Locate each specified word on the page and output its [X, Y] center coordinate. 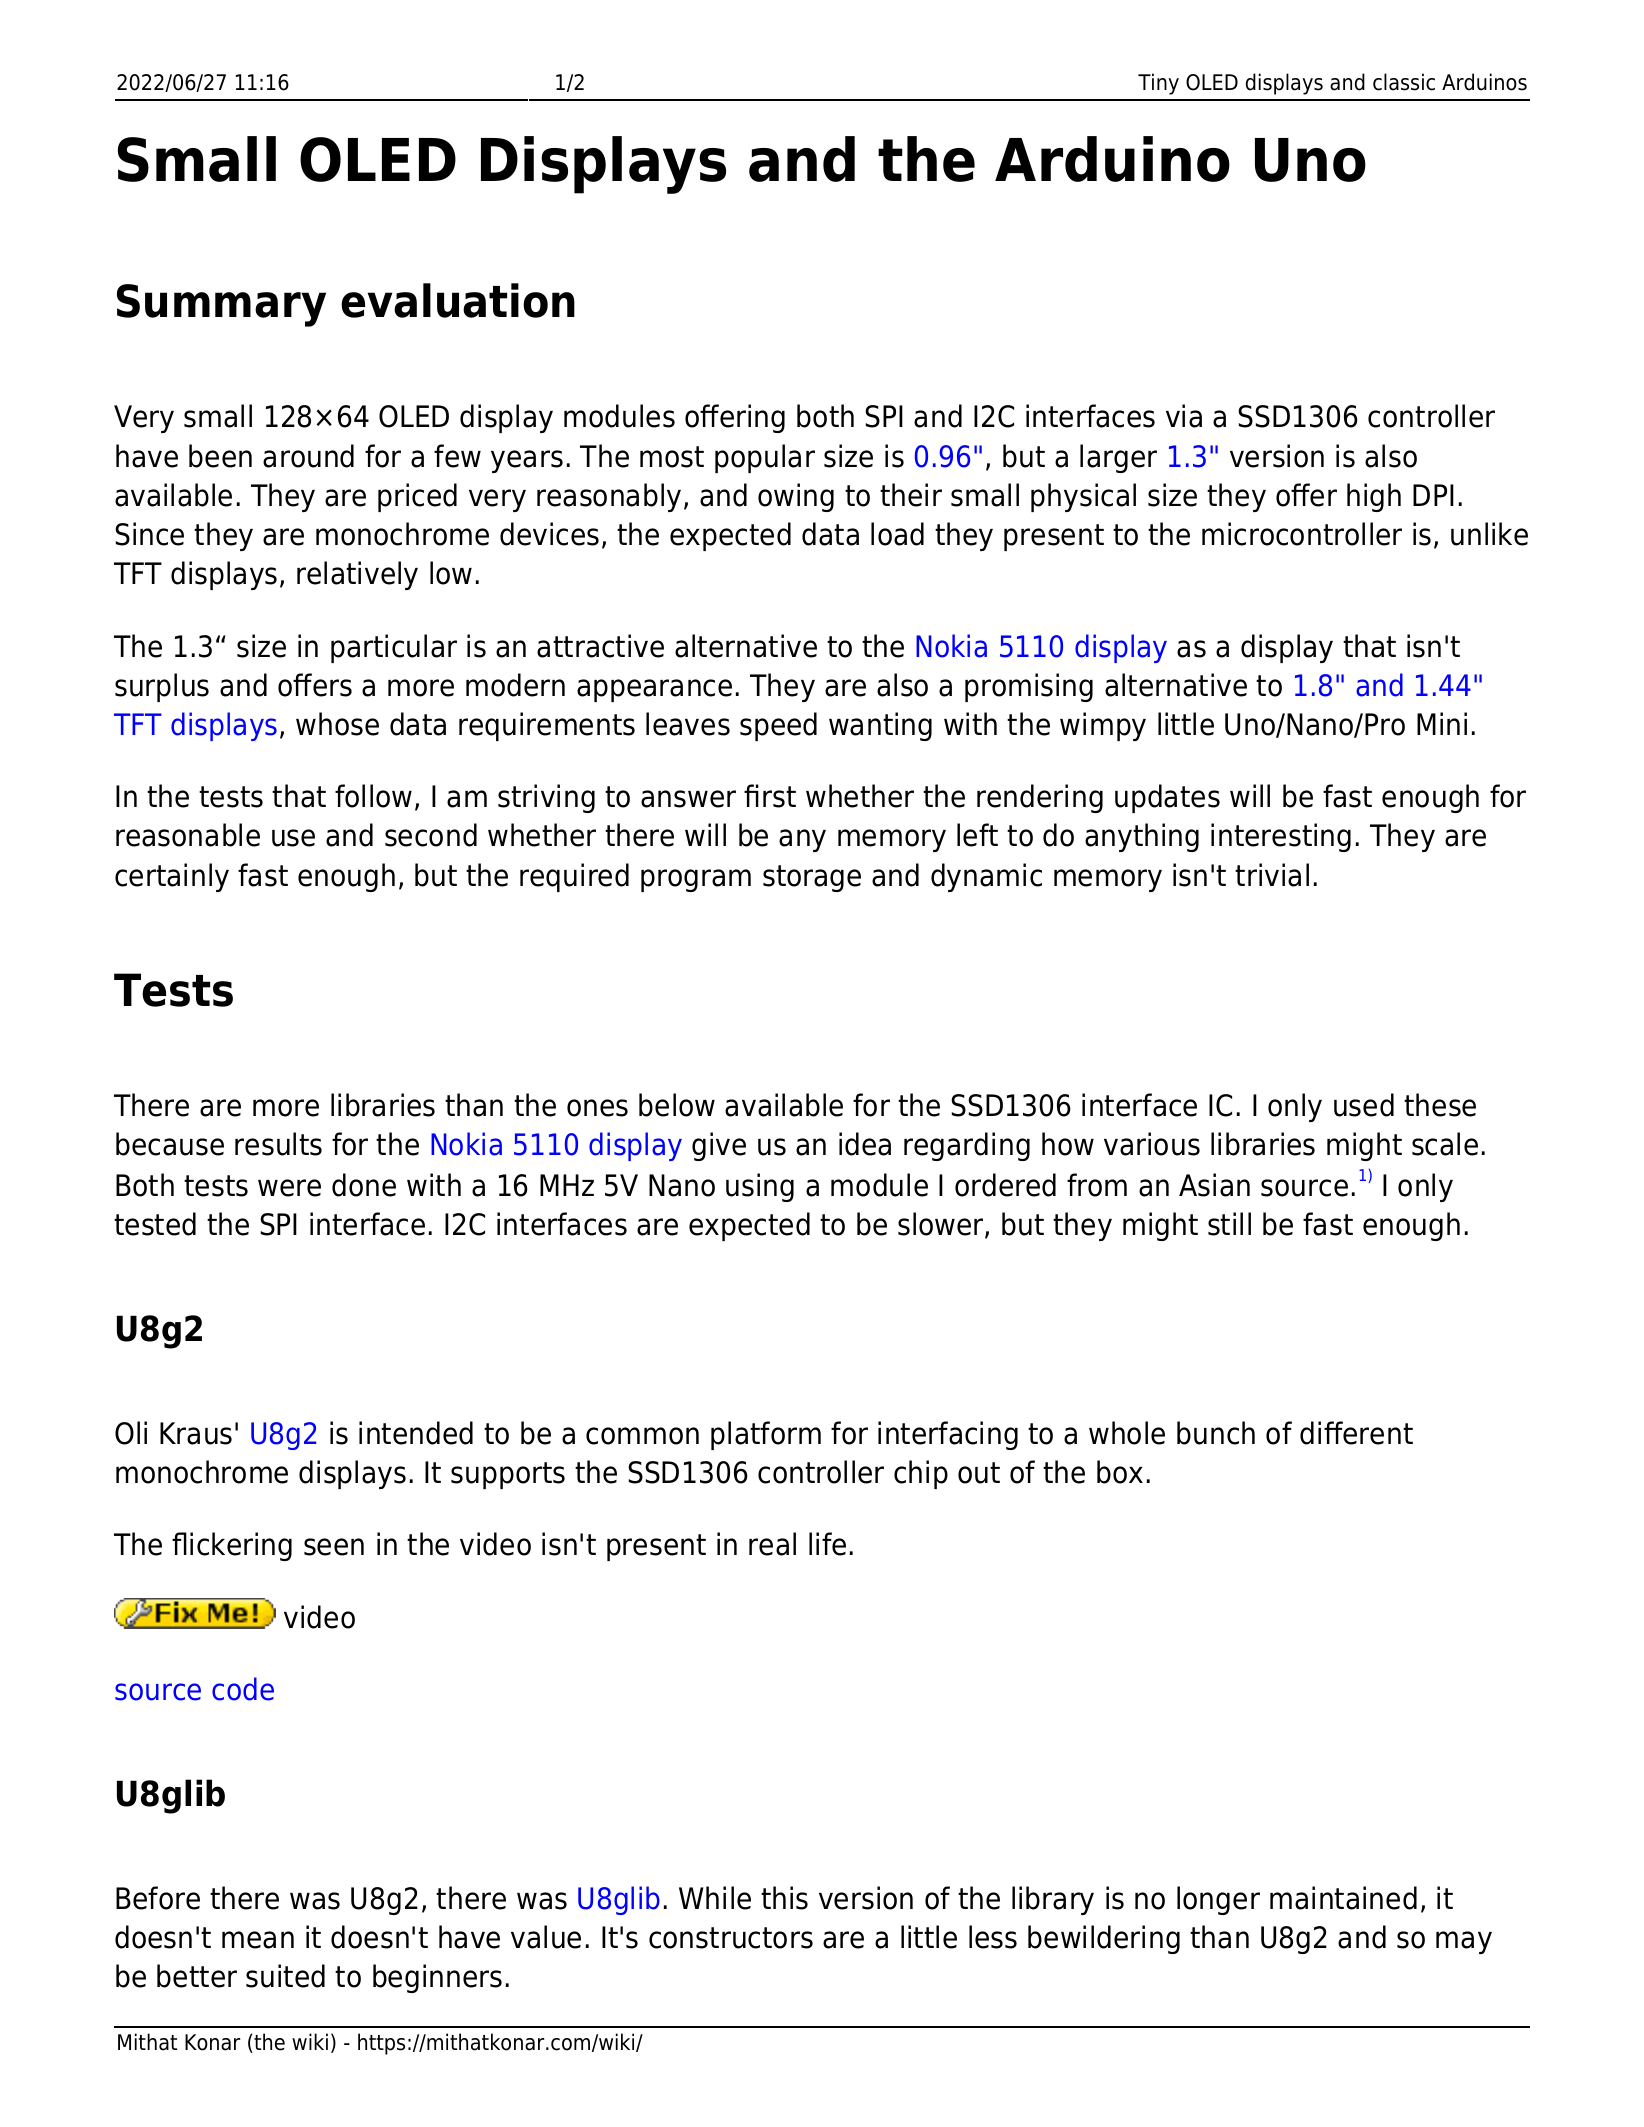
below [677, 1105]
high [1374, 497]
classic [1404, 82]
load [897, 534]
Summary [221, 305]
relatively [357, 575]
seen [334, 1547]
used [1364, 1105]
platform [766, 1435]
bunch [1216, 1433]
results [278, 1144]
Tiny [1158, 84]
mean [258, 1940]
